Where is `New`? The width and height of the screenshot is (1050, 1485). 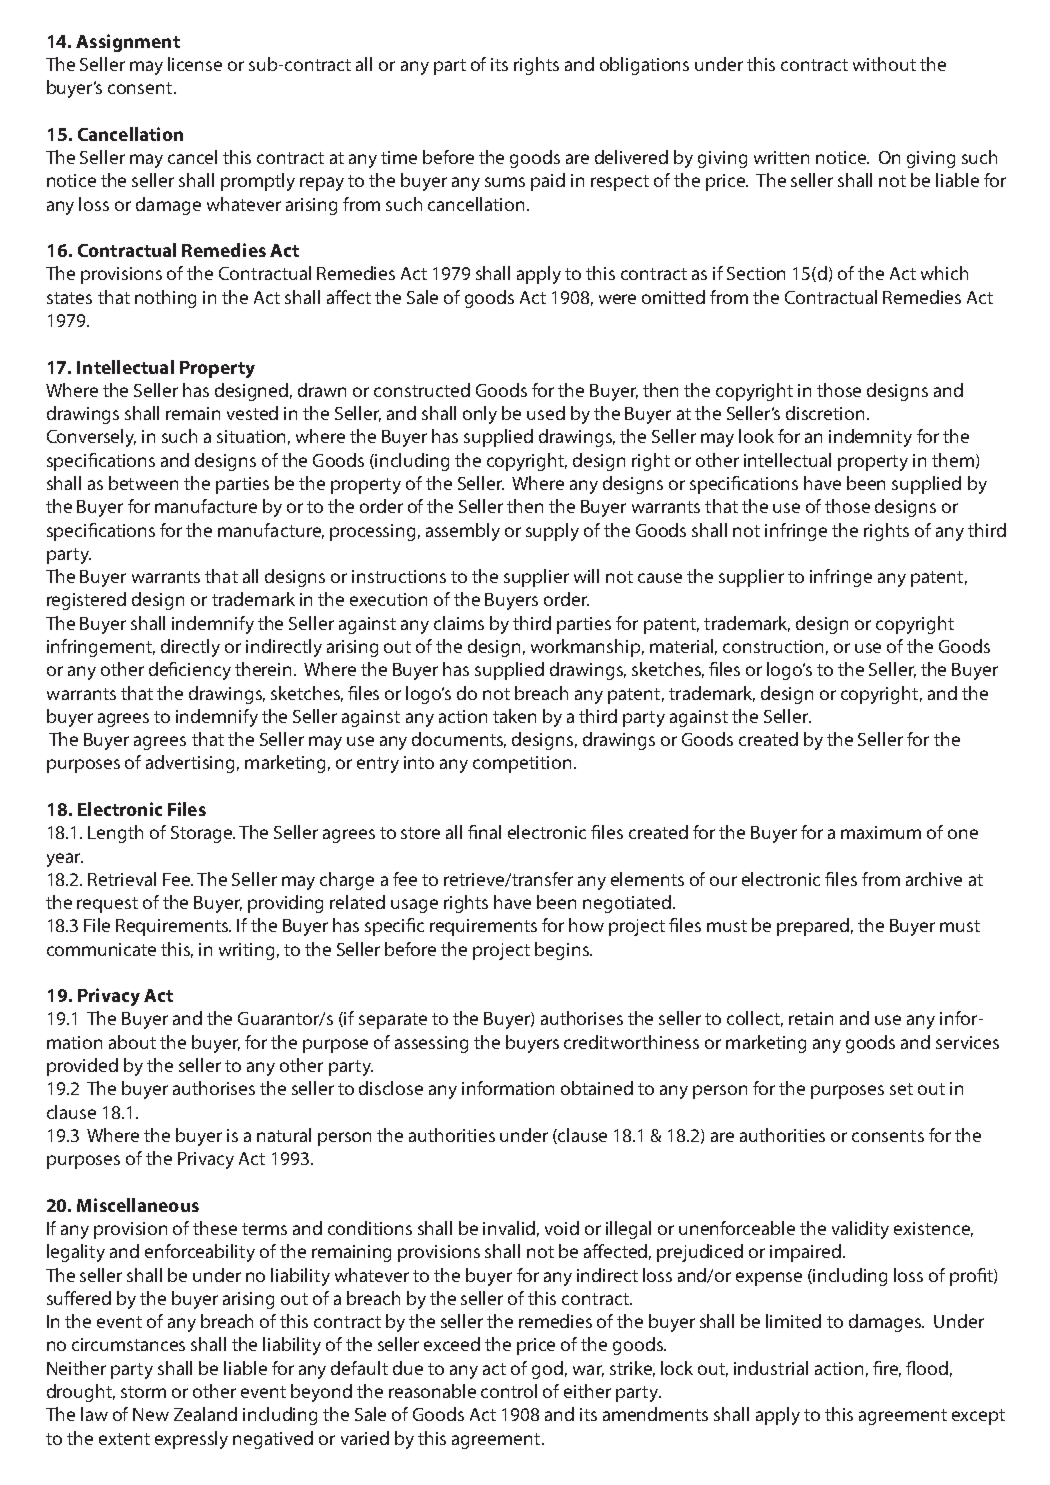 New is located at coordinates (151, 1414).
